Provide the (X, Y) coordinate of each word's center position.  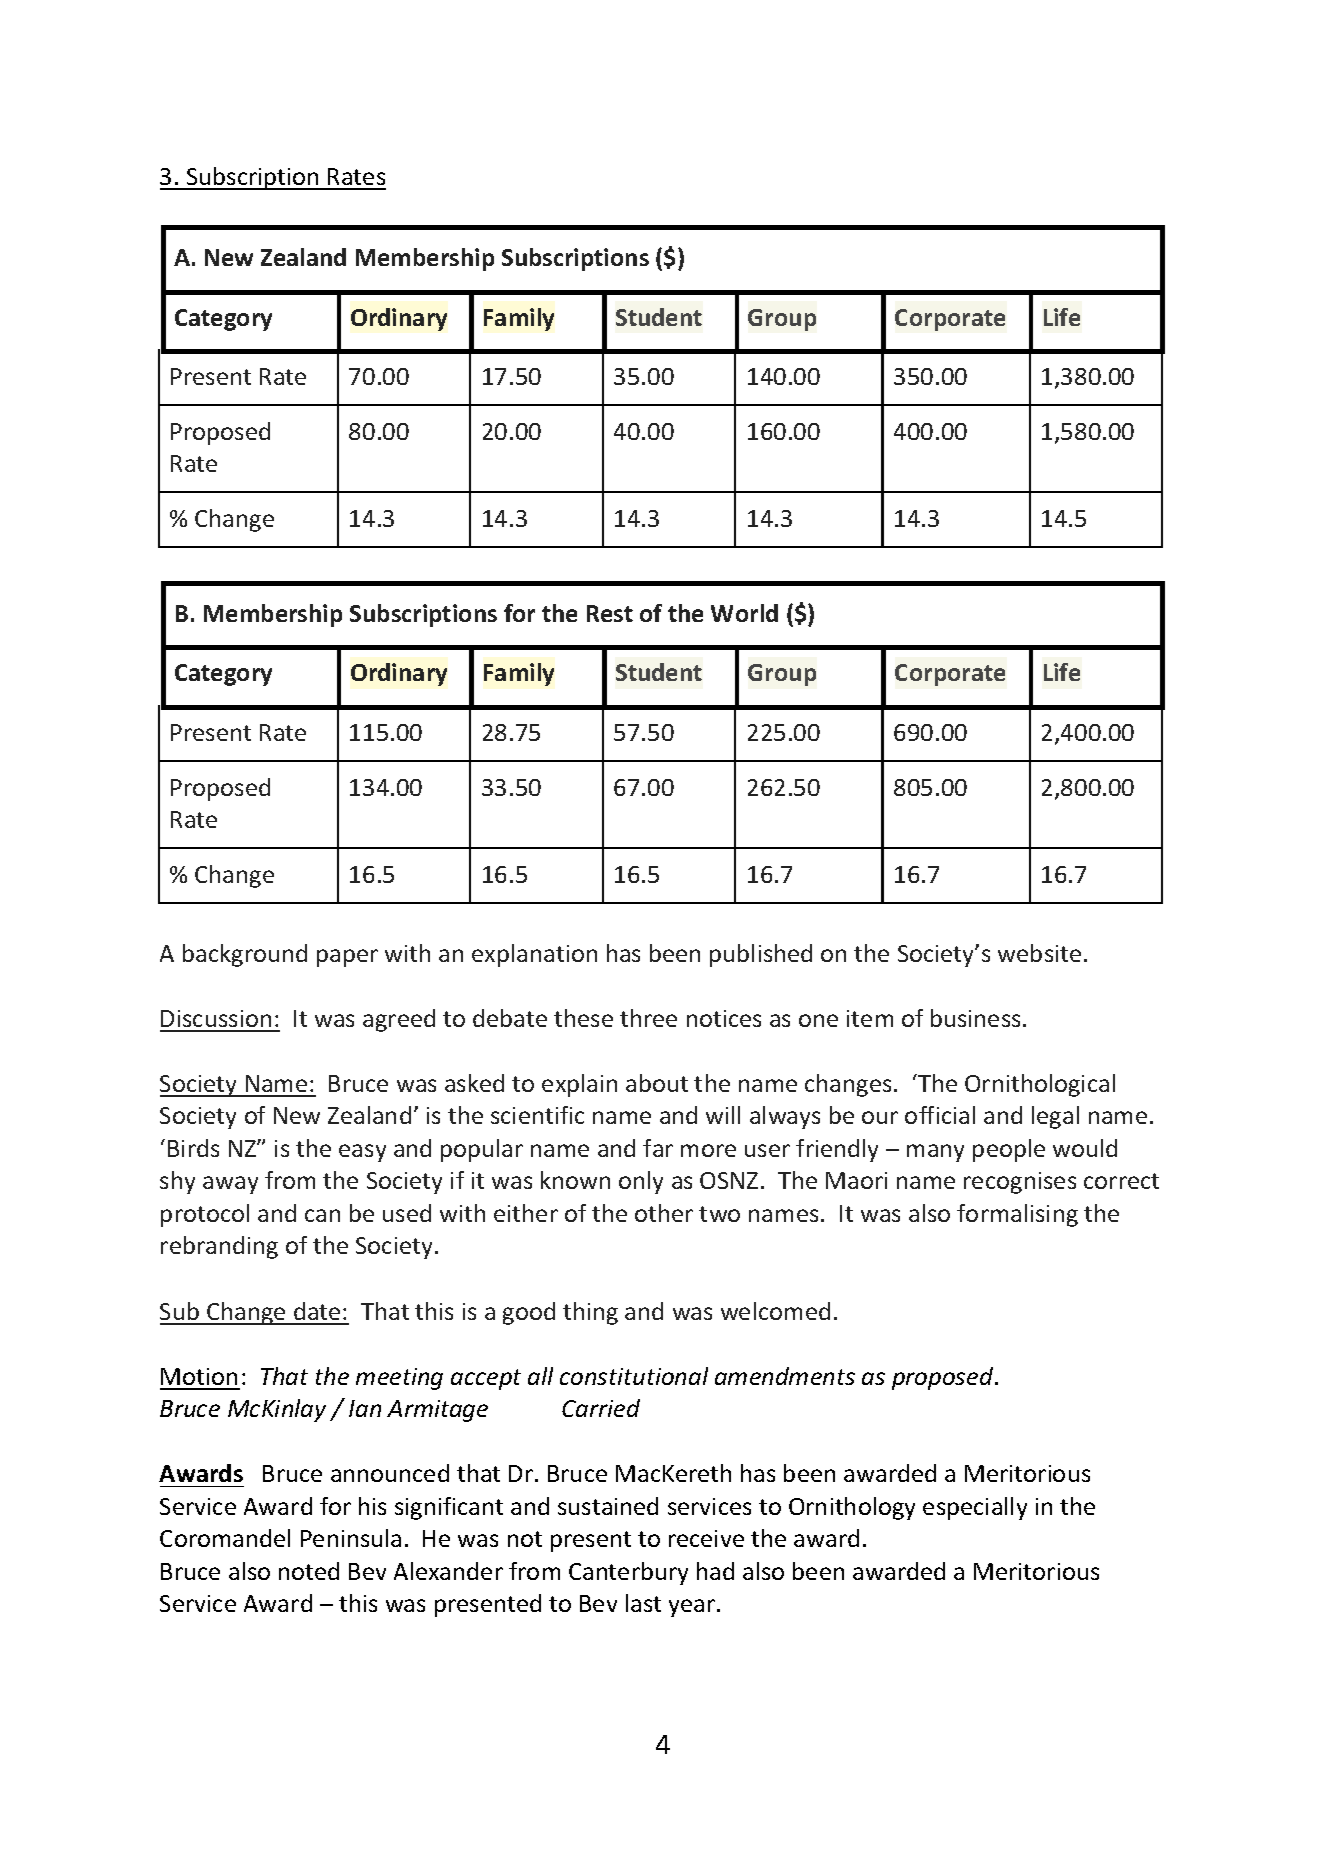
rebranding (219, 1247)
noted (309, 1571)
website (1039, 953)
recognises (1020, 1183)
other (664, 1213)
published (761, 955)
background (245, 955)
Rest (610, 613)
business (975, 1018)
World (744, 613)
